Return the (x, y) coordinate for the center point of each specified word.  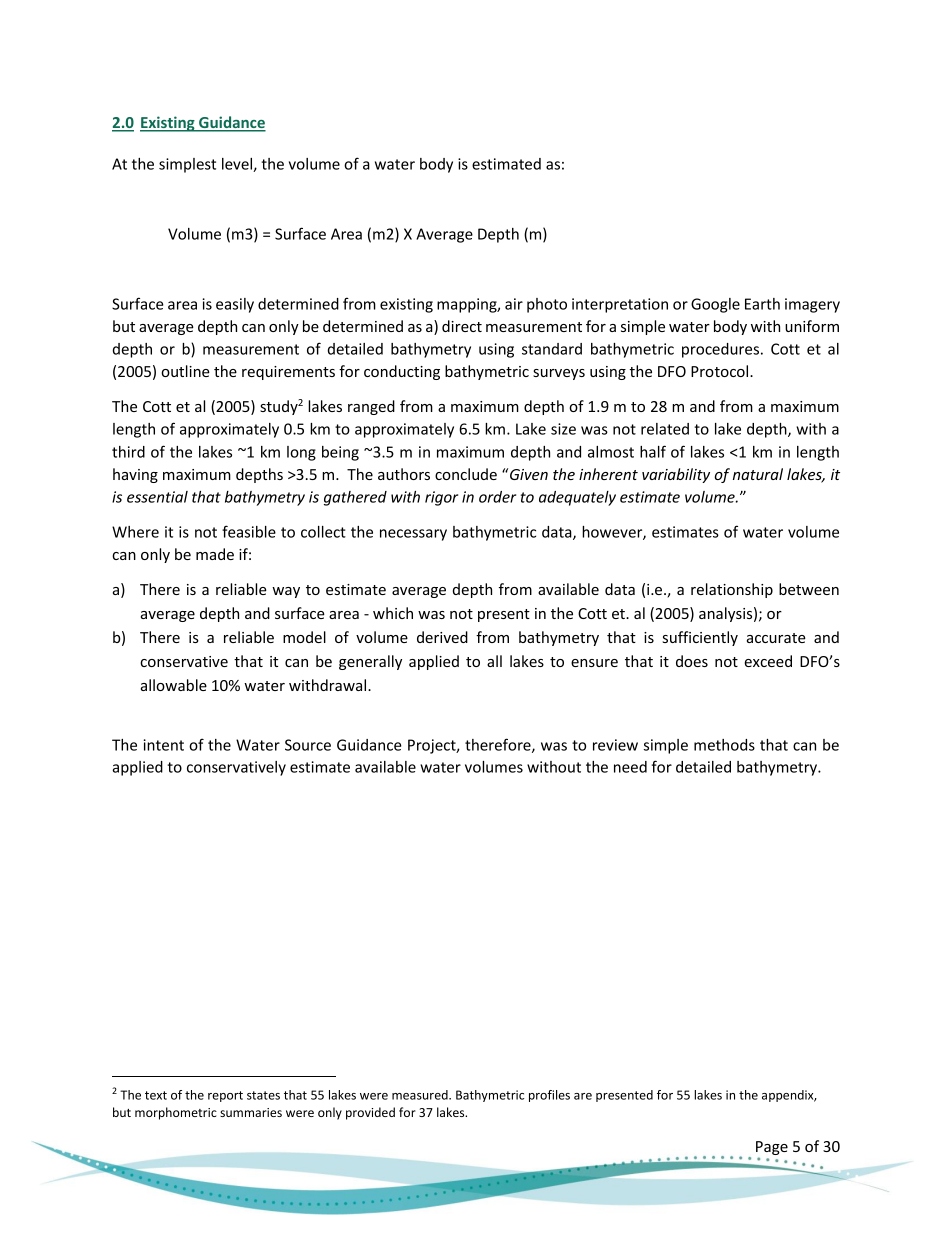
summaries (251, 1112)
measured (421, 1095)
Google (715, 305)
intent (164, 745)
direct (462, 326)
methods (724, 745)
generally (370, 662)
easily (235, 305)
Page (772, 1149)
